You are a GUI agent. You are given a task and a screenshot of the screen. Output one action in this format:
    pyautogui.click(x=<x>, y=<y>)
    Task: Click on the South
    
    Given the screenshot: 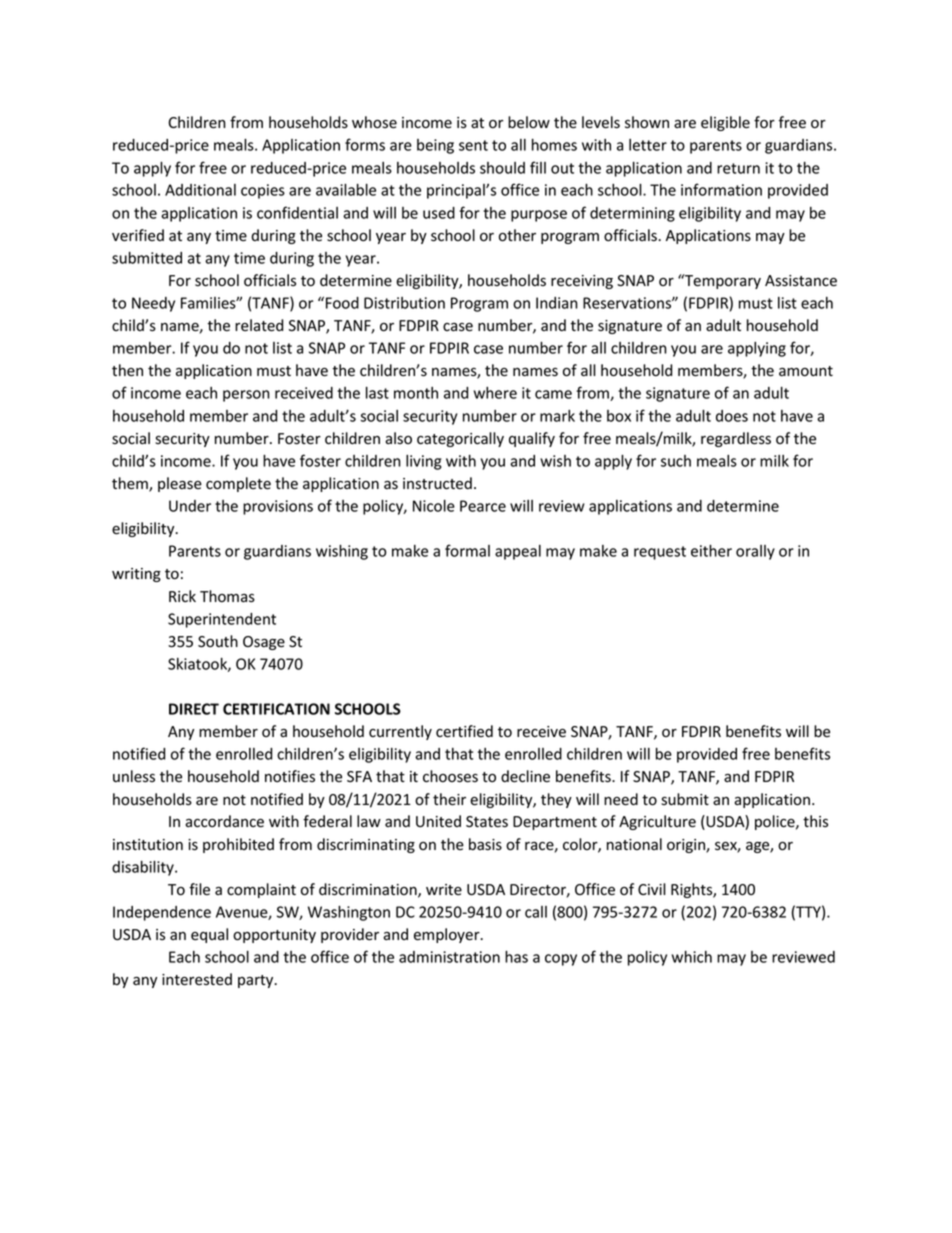 What is the action you would take?
    pyautogui.click(x=218, y=641)
